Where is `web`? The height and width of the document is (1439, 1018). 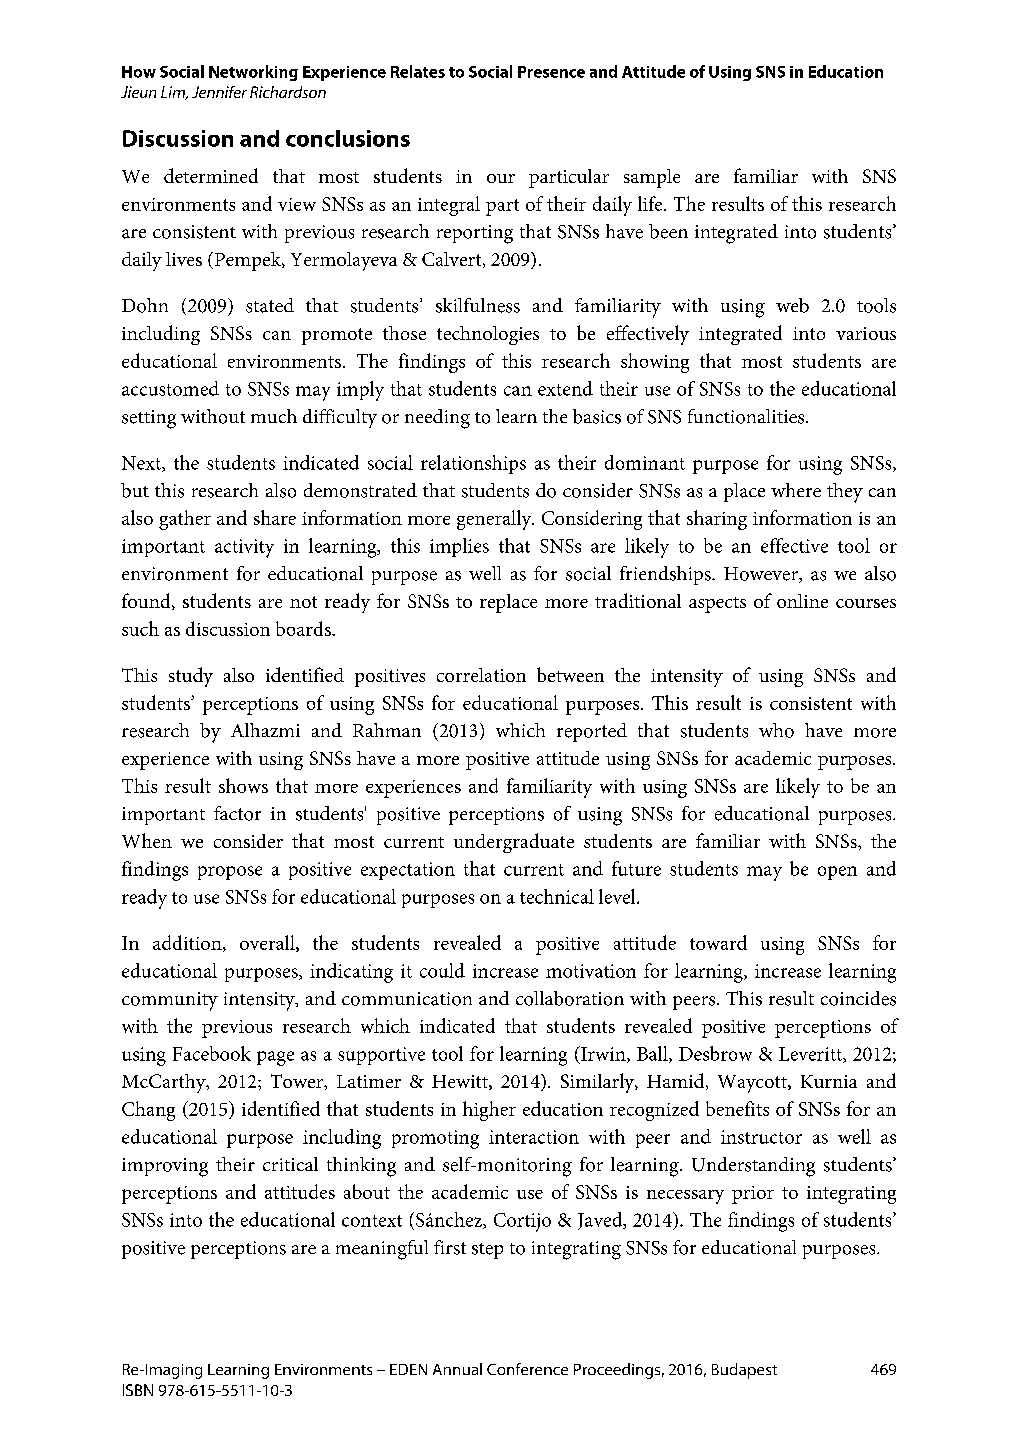 web is located at coordinates (792, 305).
